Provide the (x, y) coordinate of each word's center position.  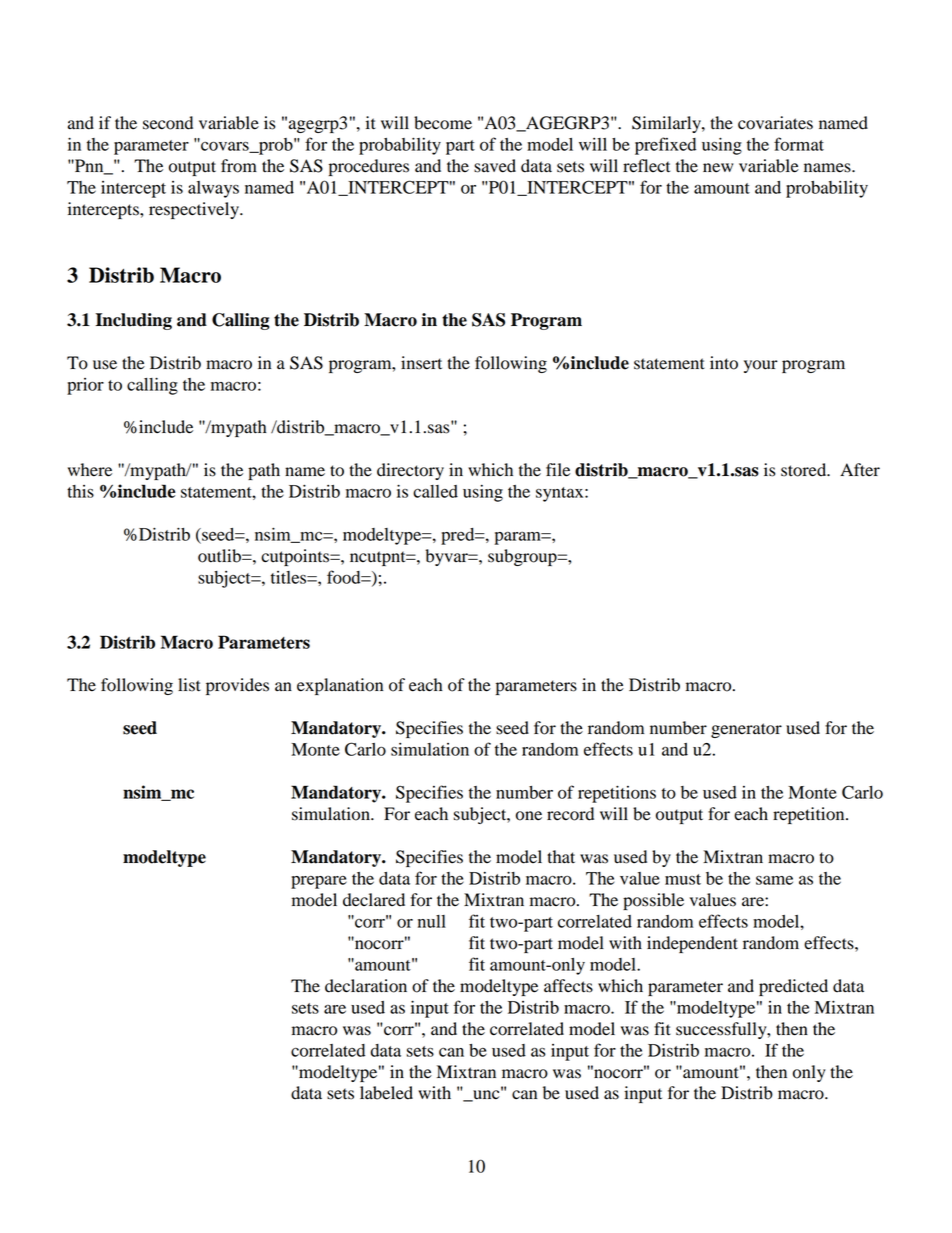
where (90, 470)
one (529, 816)
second (168, 123)
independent (692, 944)
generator (746, 730)
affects (568, 986)
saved (495, 166)
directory (410, 471)
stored (805, 470)
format (799, 144)
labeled (386, 1093)
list (189, 685)
